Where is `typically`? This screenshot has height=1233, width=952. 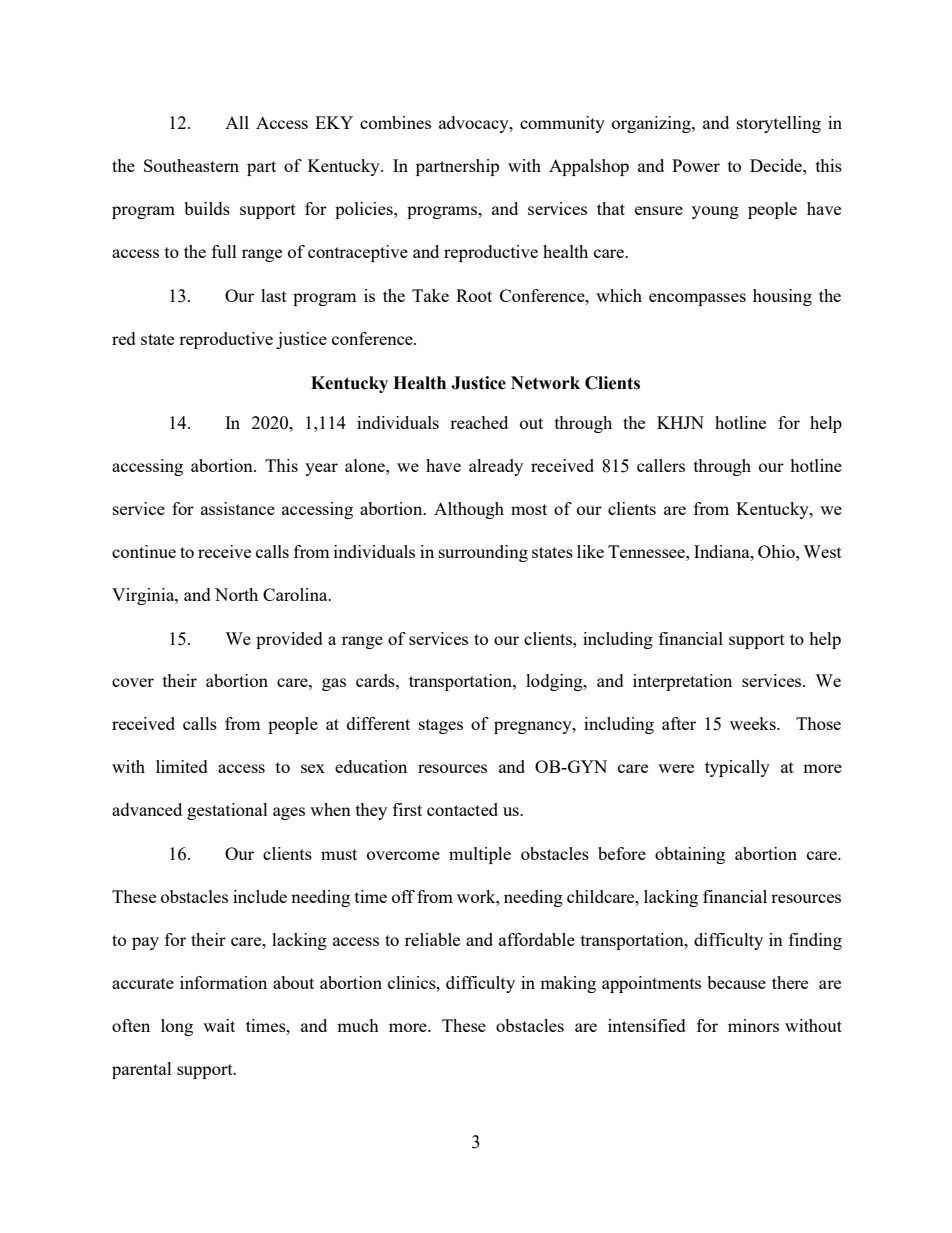 typically is located at coordinates (737, 768).
